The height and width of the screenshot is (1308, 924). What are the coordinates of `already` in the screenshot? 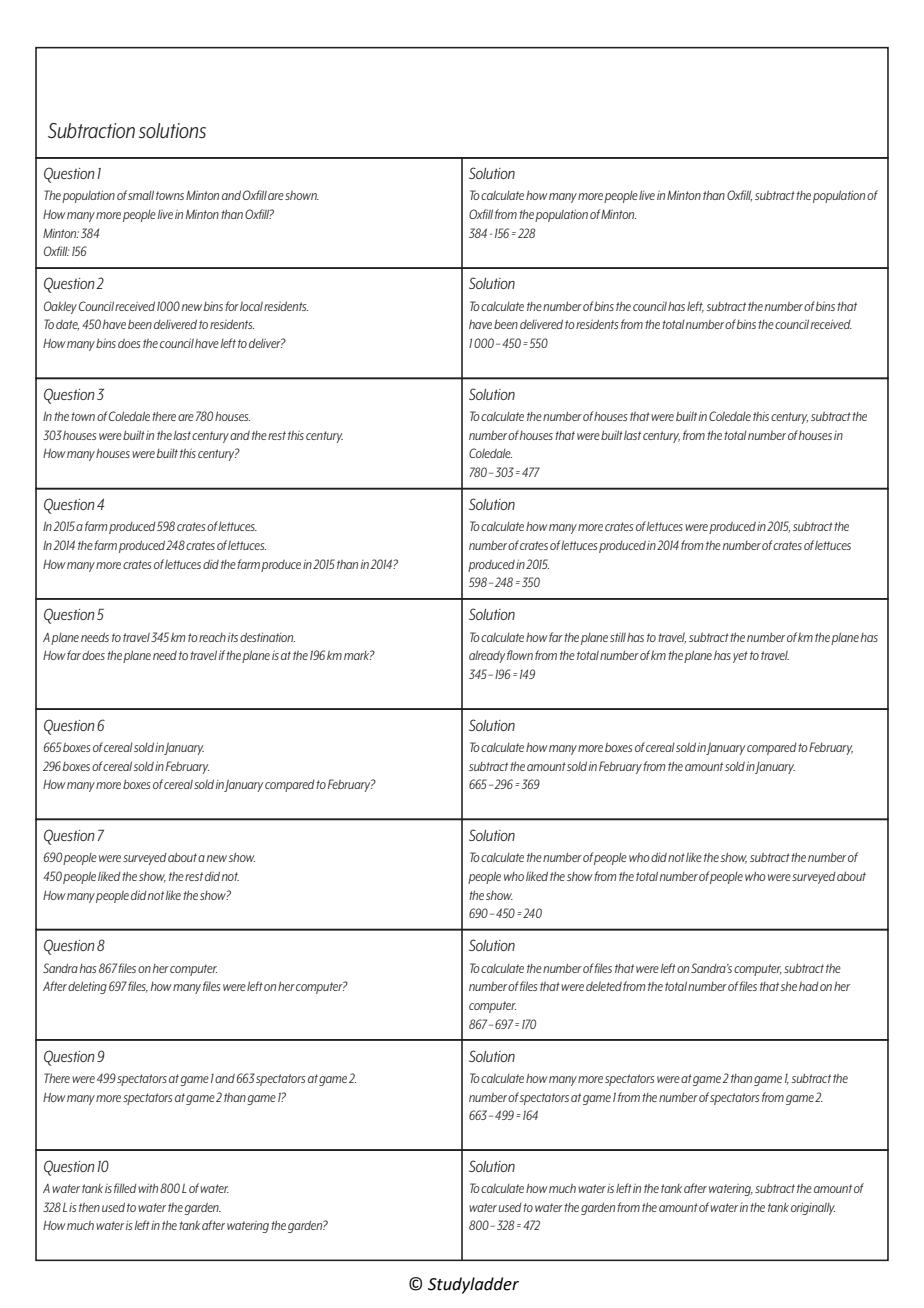 It's located at (487, 656).
